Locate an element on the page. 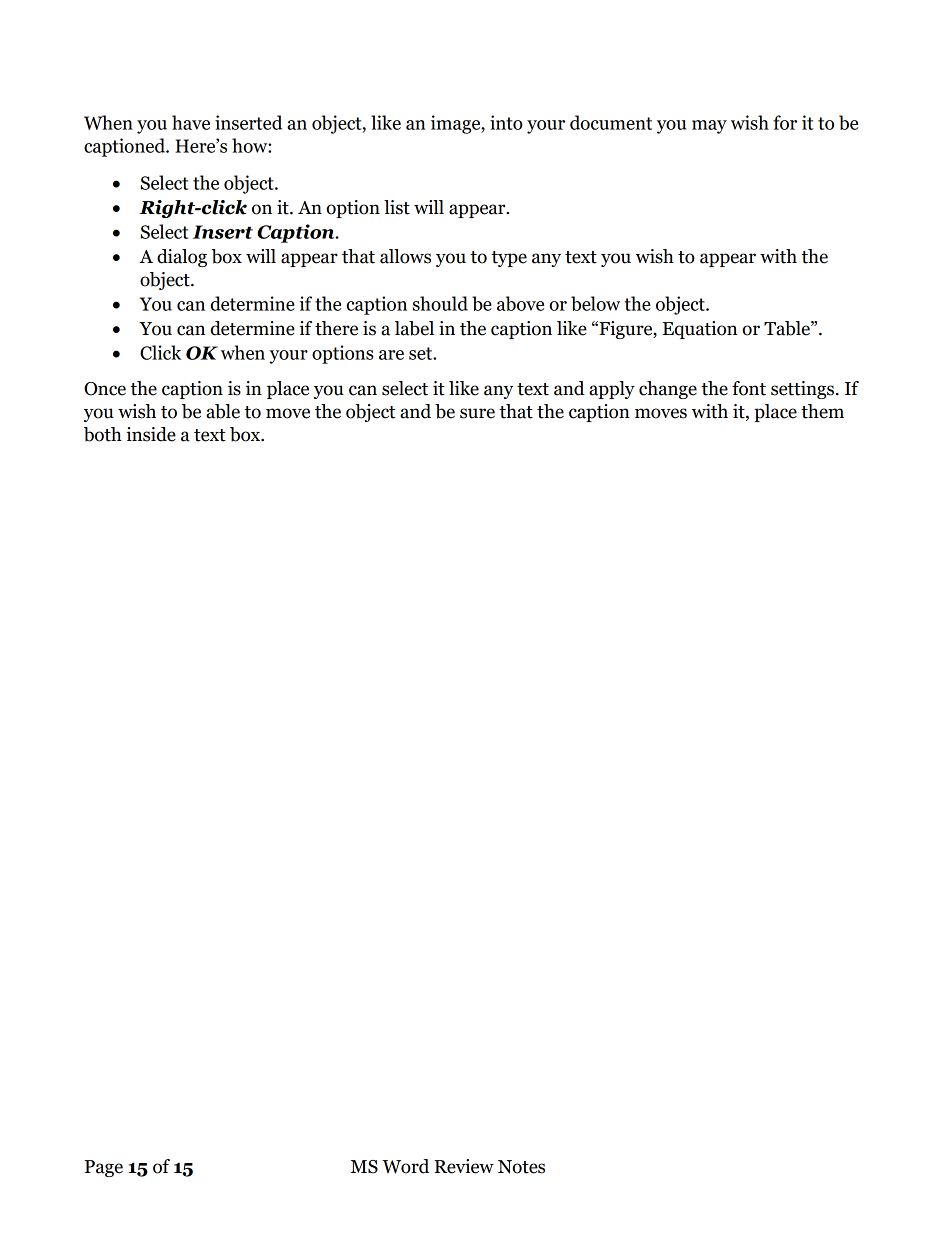 The width and height of the page is (952, 1233). apply is located at coordinates (612, 390).
